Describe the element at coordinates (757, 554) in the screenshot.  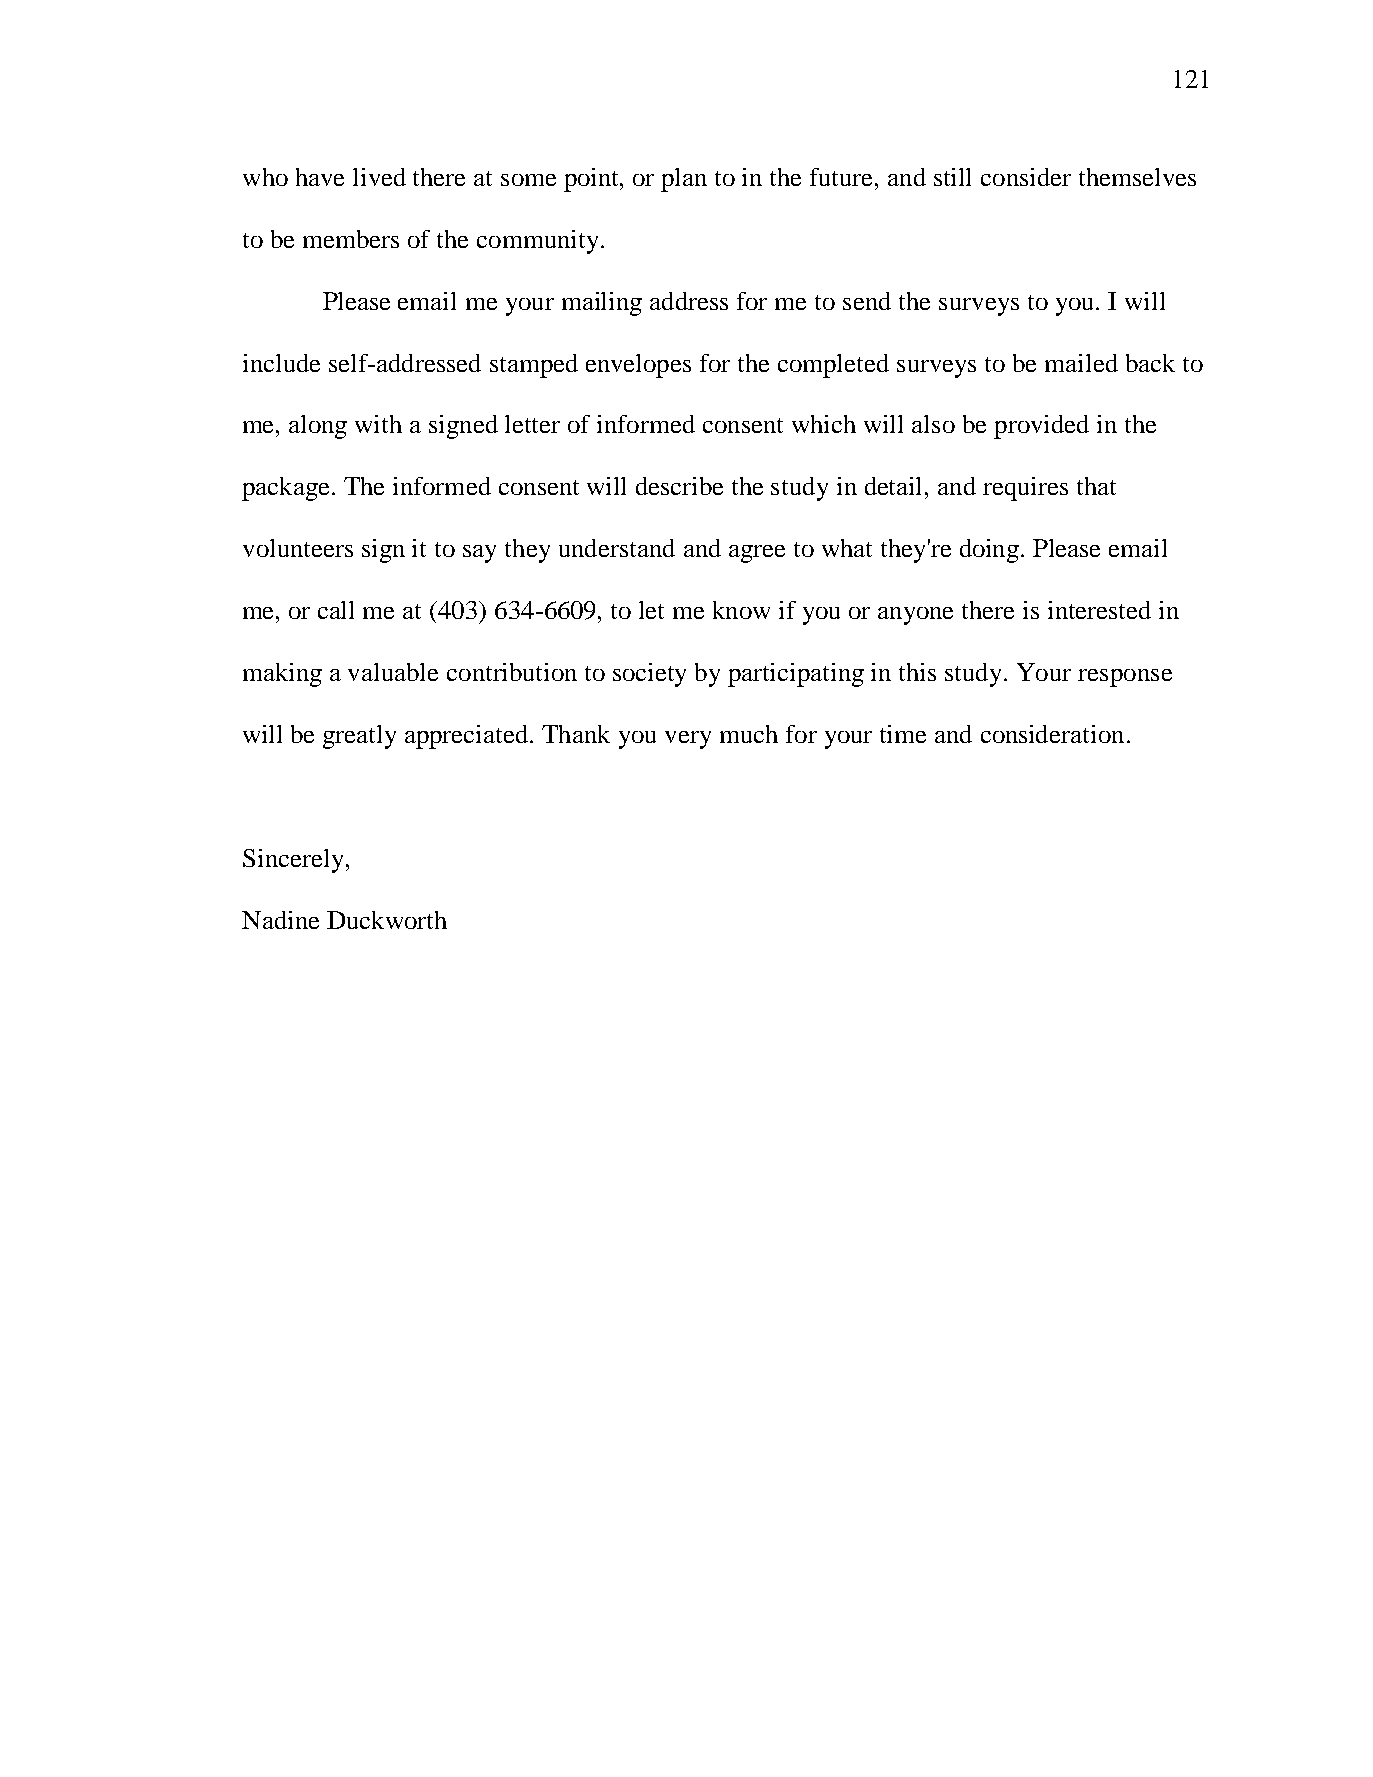
I see `agree` at that location.
